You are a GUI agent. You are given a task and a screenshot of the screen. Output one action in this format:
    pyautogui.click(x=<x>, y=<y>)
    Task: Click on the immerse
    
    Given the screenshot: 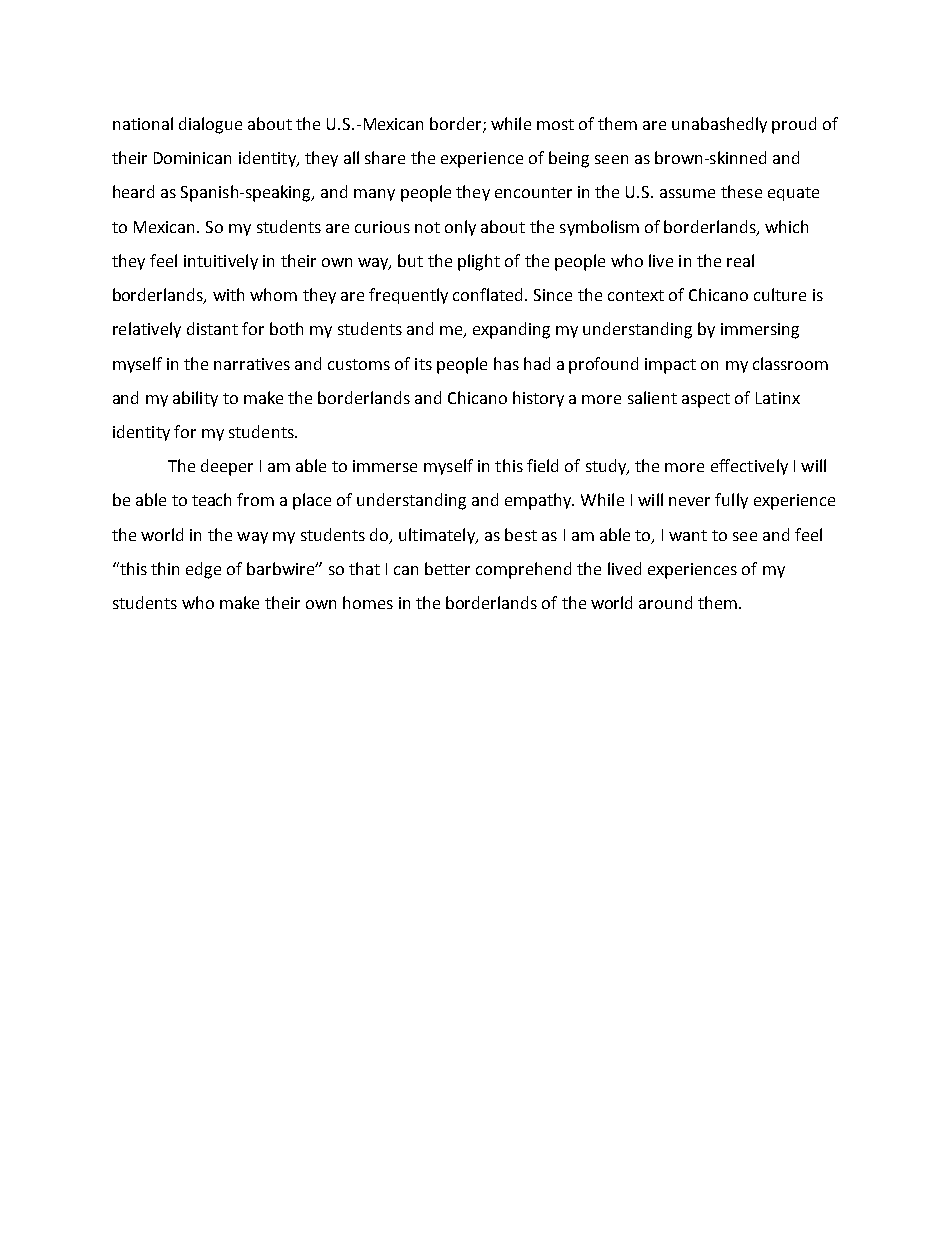 What is the action you would take?
    pyautogui.click(x=385, y=466)
